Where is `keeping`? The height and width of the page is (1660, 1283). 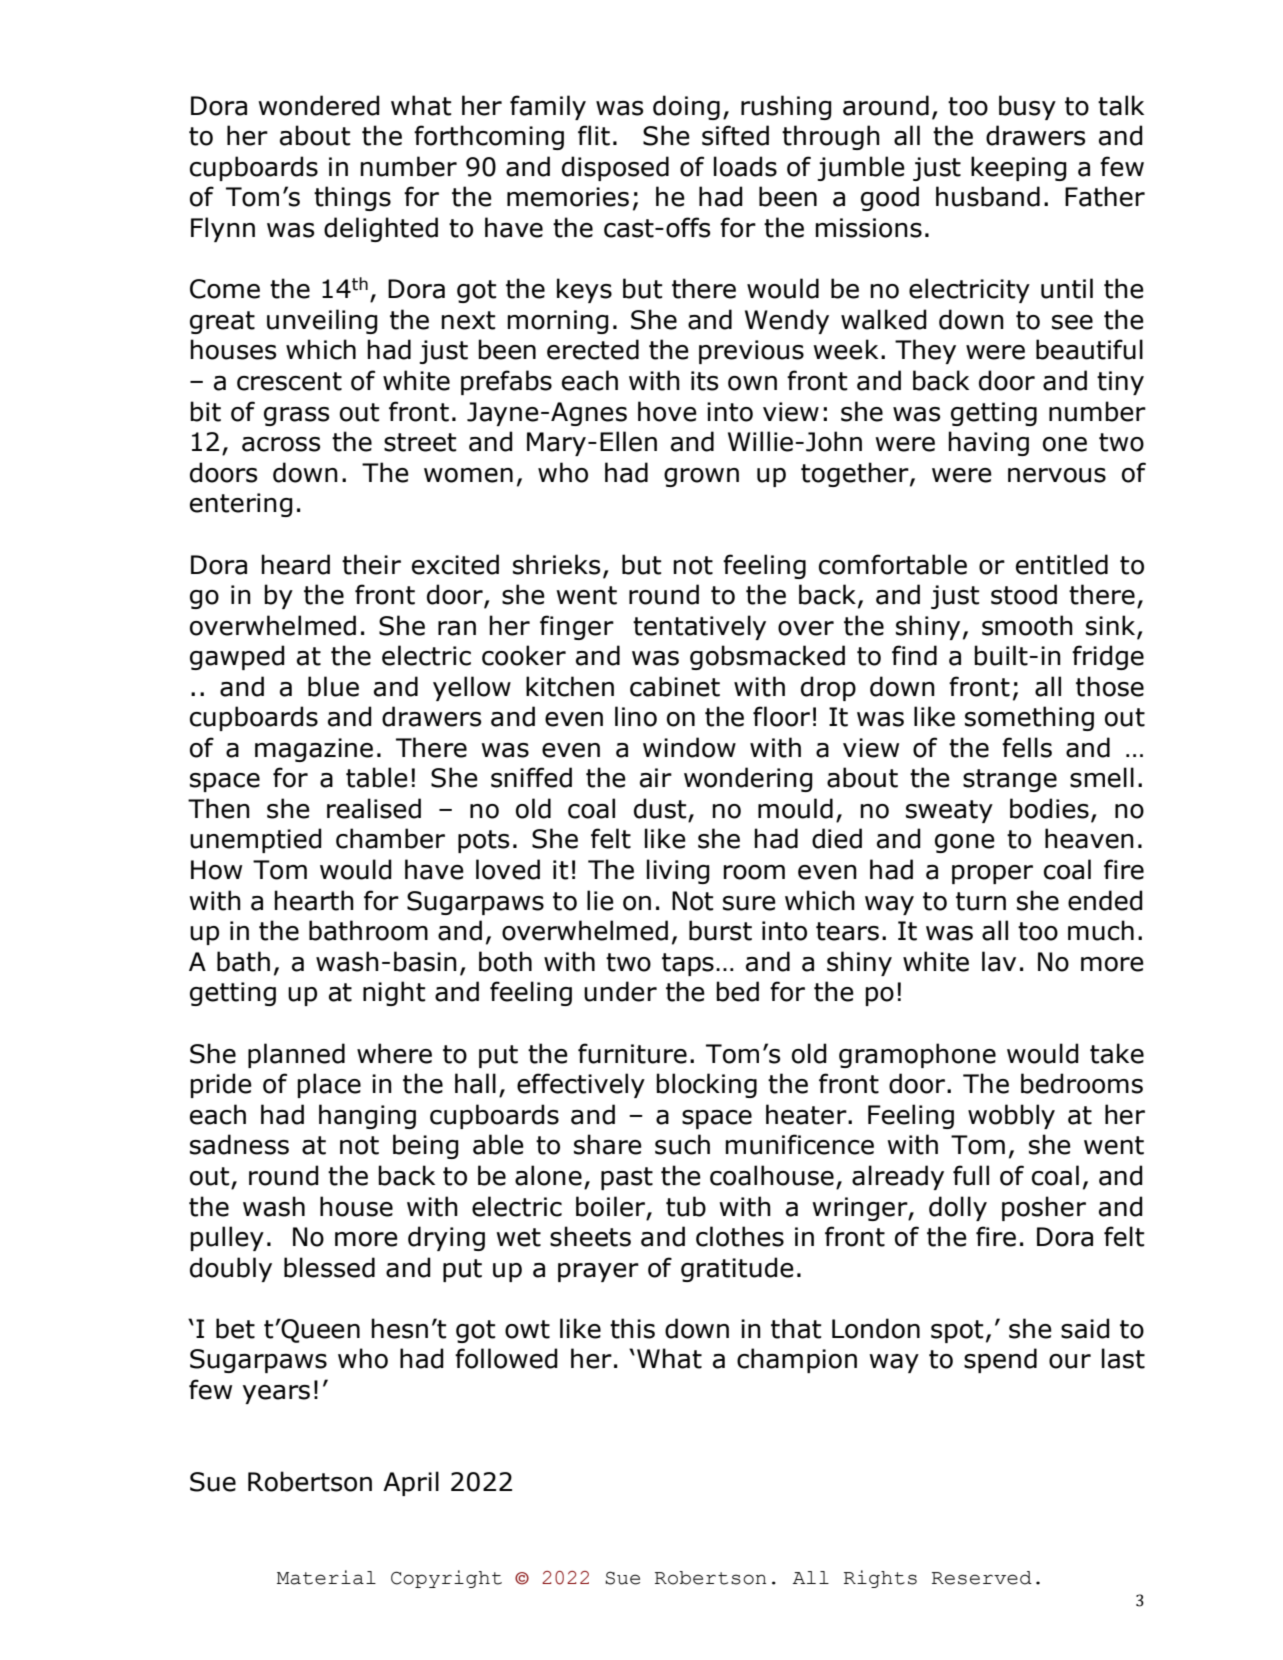
keeping is located at coordinates (1019, 168).
